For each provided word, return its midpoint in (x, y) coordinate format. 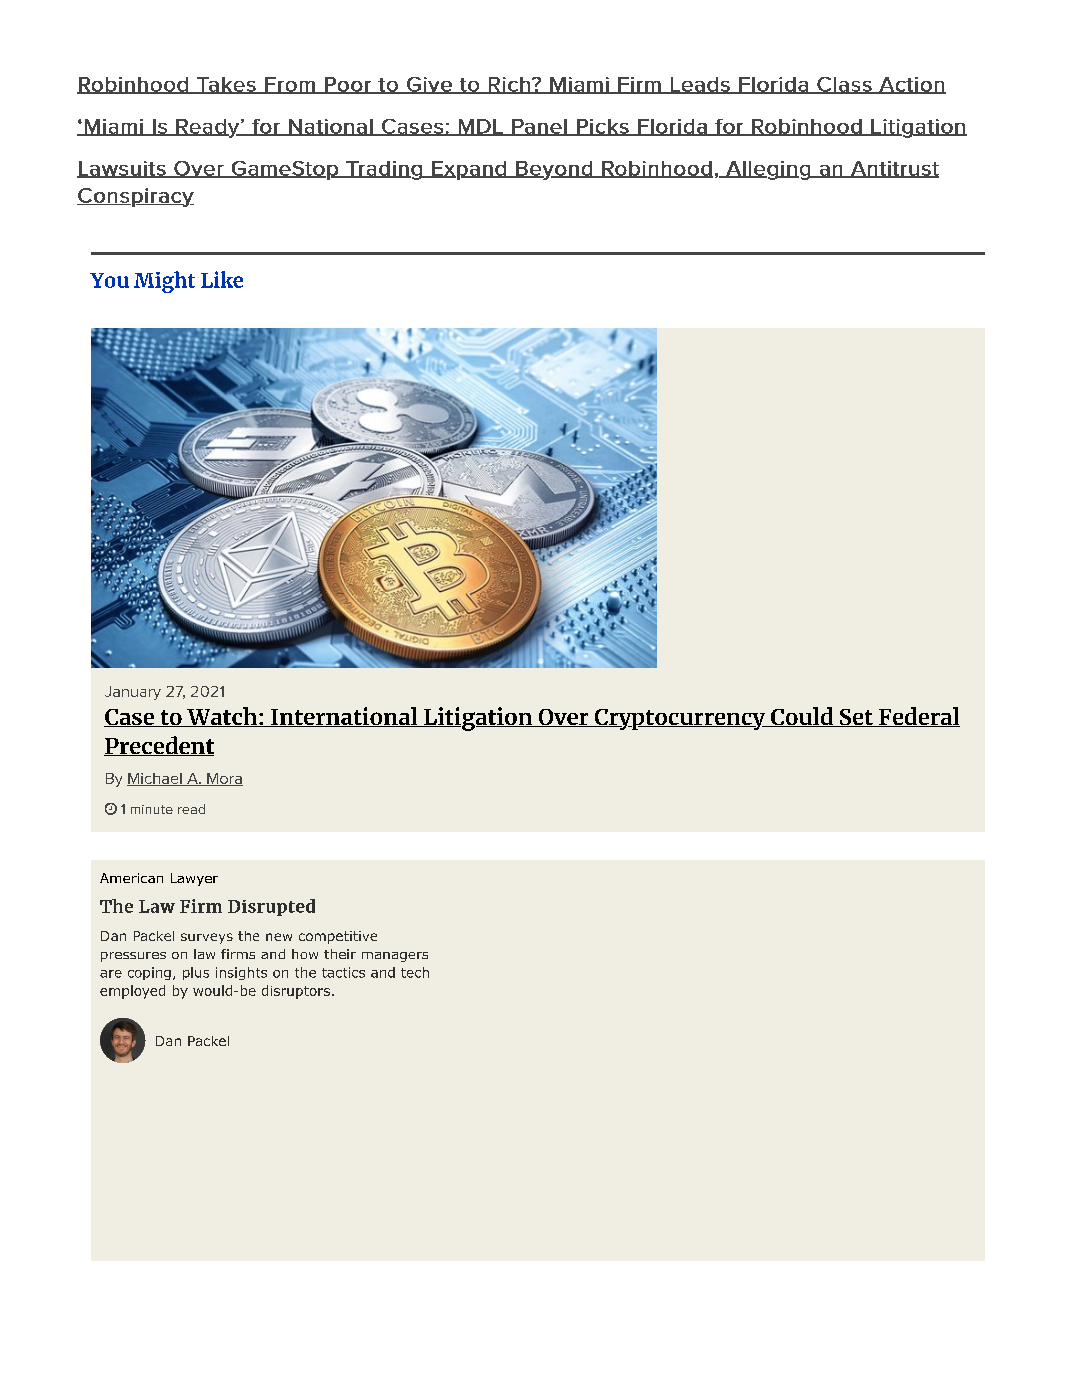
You (109, 280)
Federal (918, 717)
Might (164, 282)
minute (152, 809)
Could (801, 717)
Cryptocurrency (680, 719)
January (133, 693)
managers (395, 957)
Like (222, 279)
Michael (155, 779)
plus (196, 973)
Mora (224, 779)
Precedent (159, 746)
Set (856, 718)
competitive (338, 937)
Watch (222, 717)
